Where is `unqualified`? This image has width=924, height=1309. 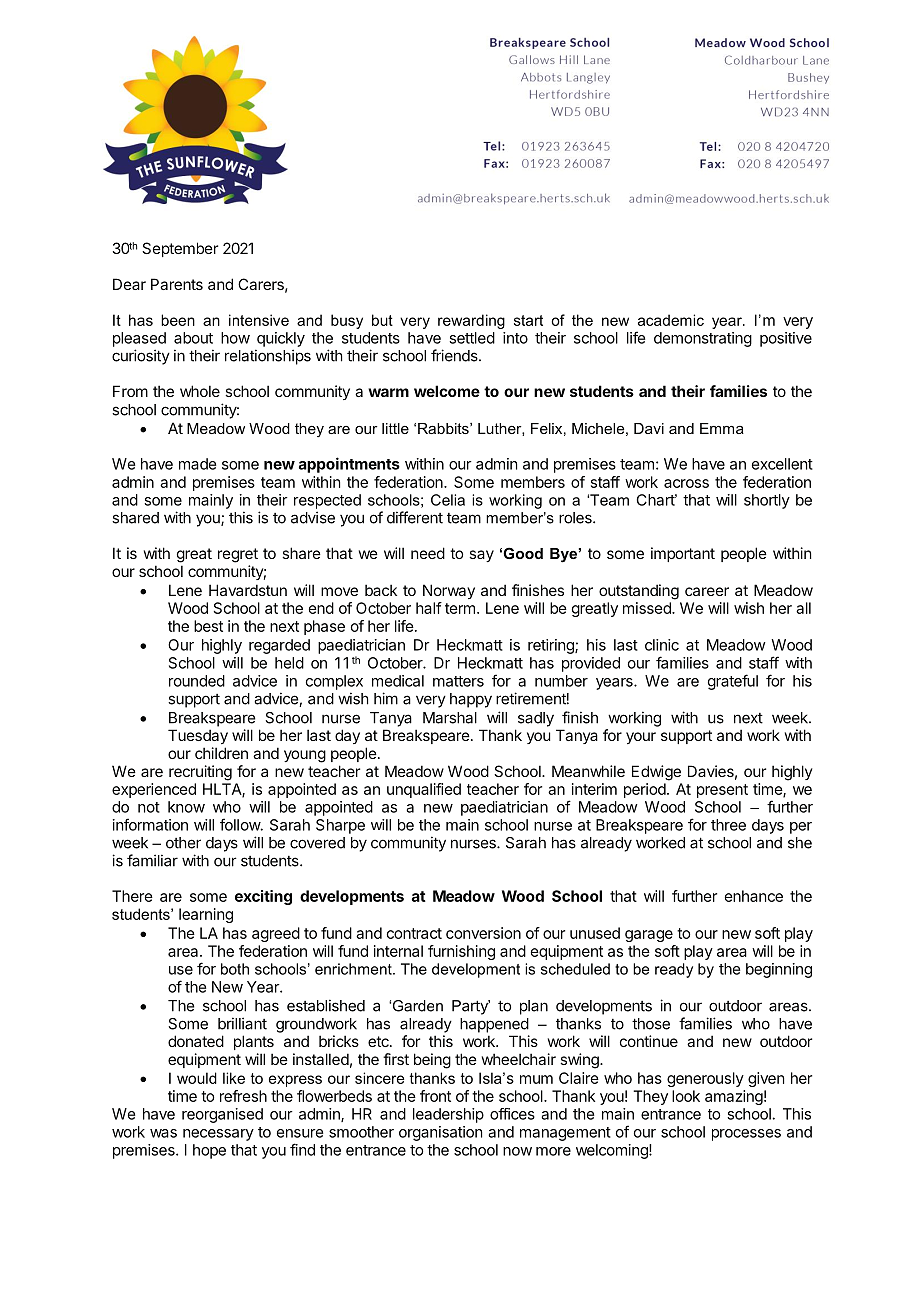 unqualified is located at coordinates (424, 790).
